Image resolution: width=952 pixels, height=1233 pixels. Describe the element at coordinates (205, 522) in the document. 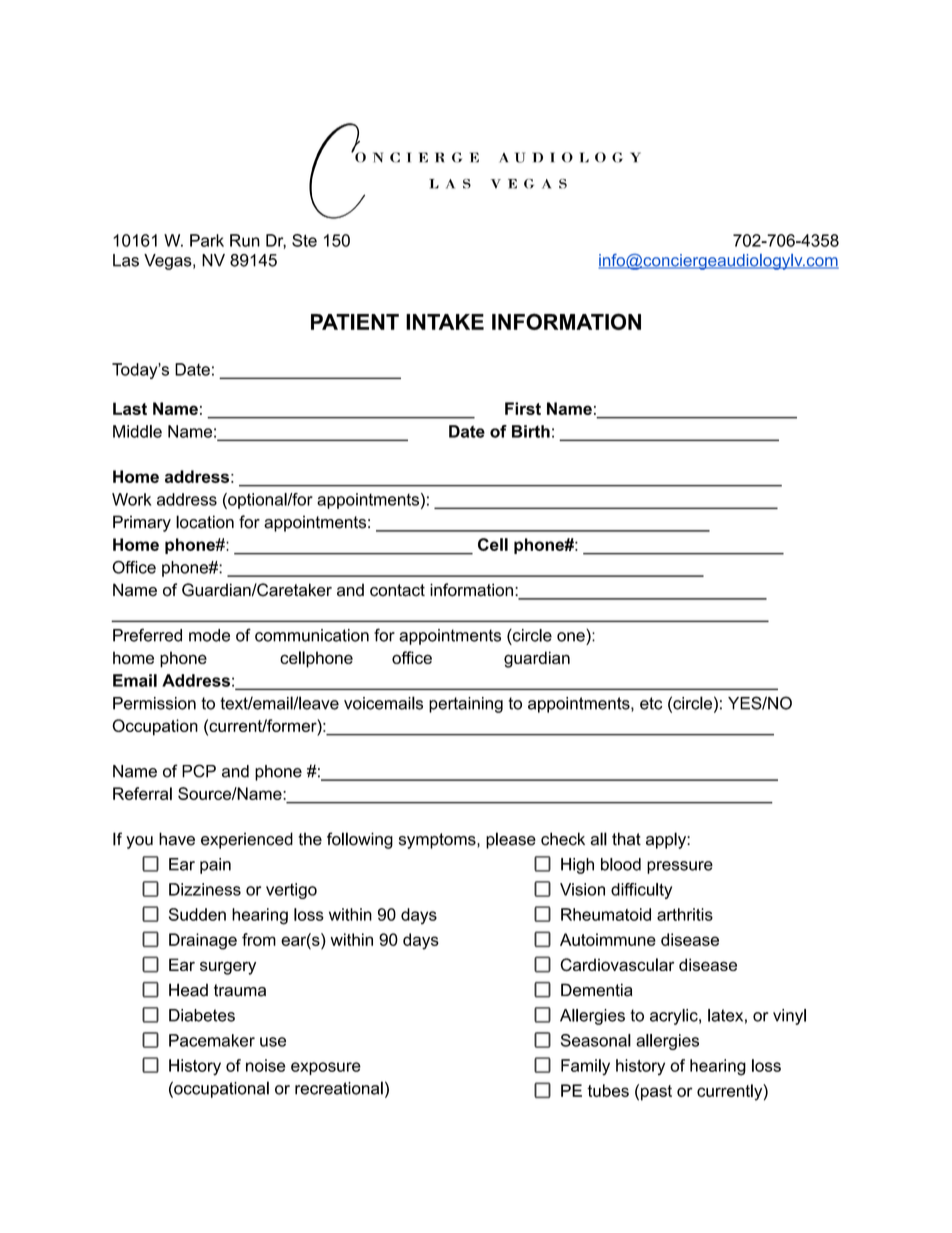

I see `location` at that location.
